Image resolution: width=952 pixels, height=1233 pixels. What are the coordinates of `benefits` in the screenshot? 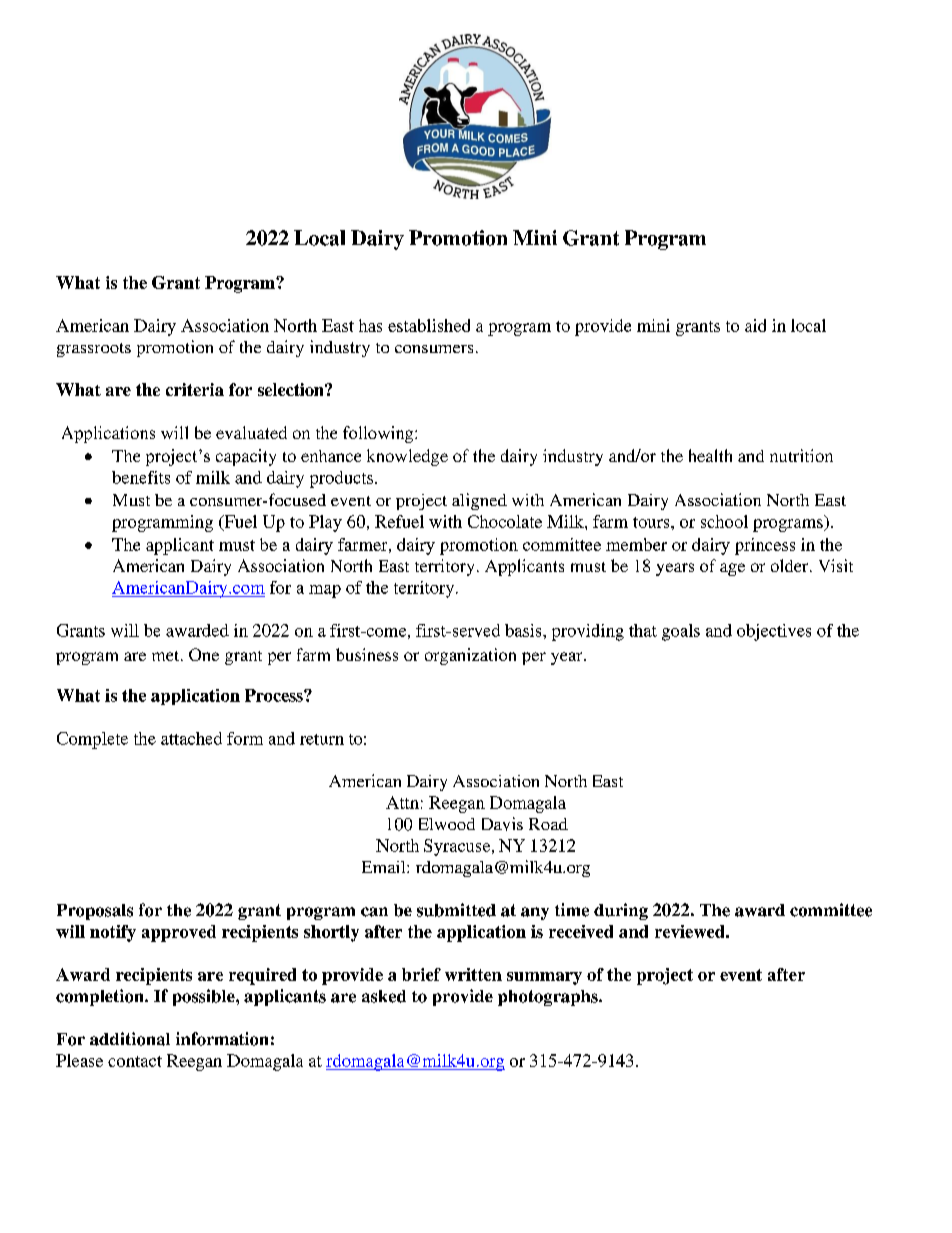 It's located at (141, 477).
